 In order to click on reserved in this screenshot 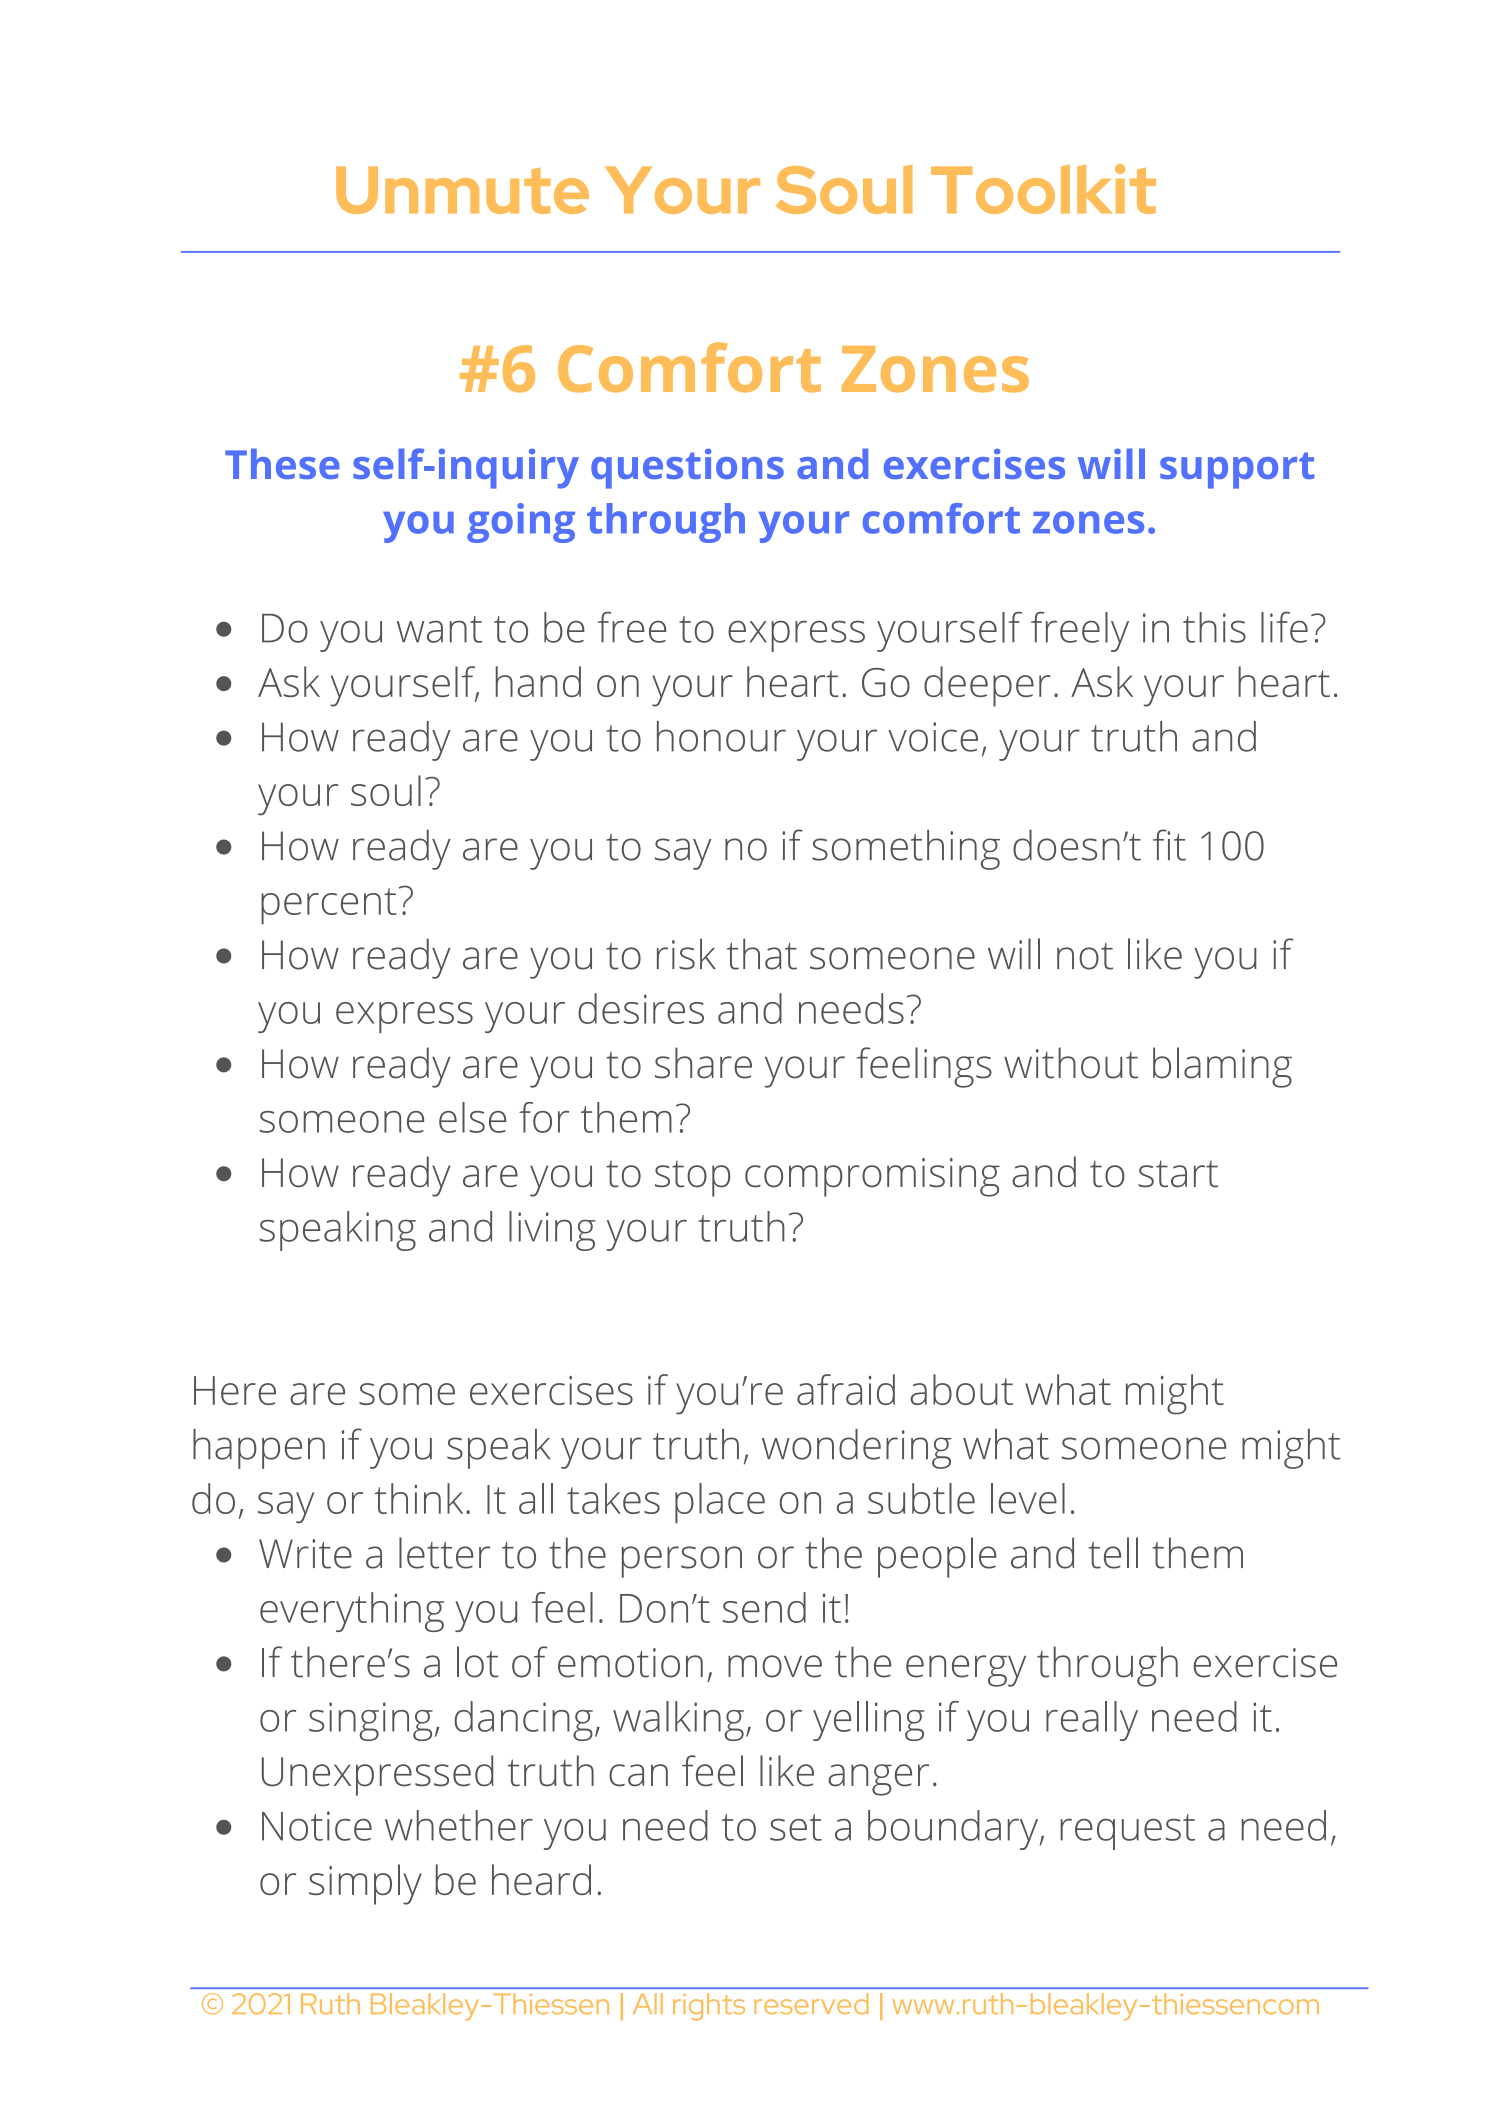, I will do `click(811, 2003)`.
